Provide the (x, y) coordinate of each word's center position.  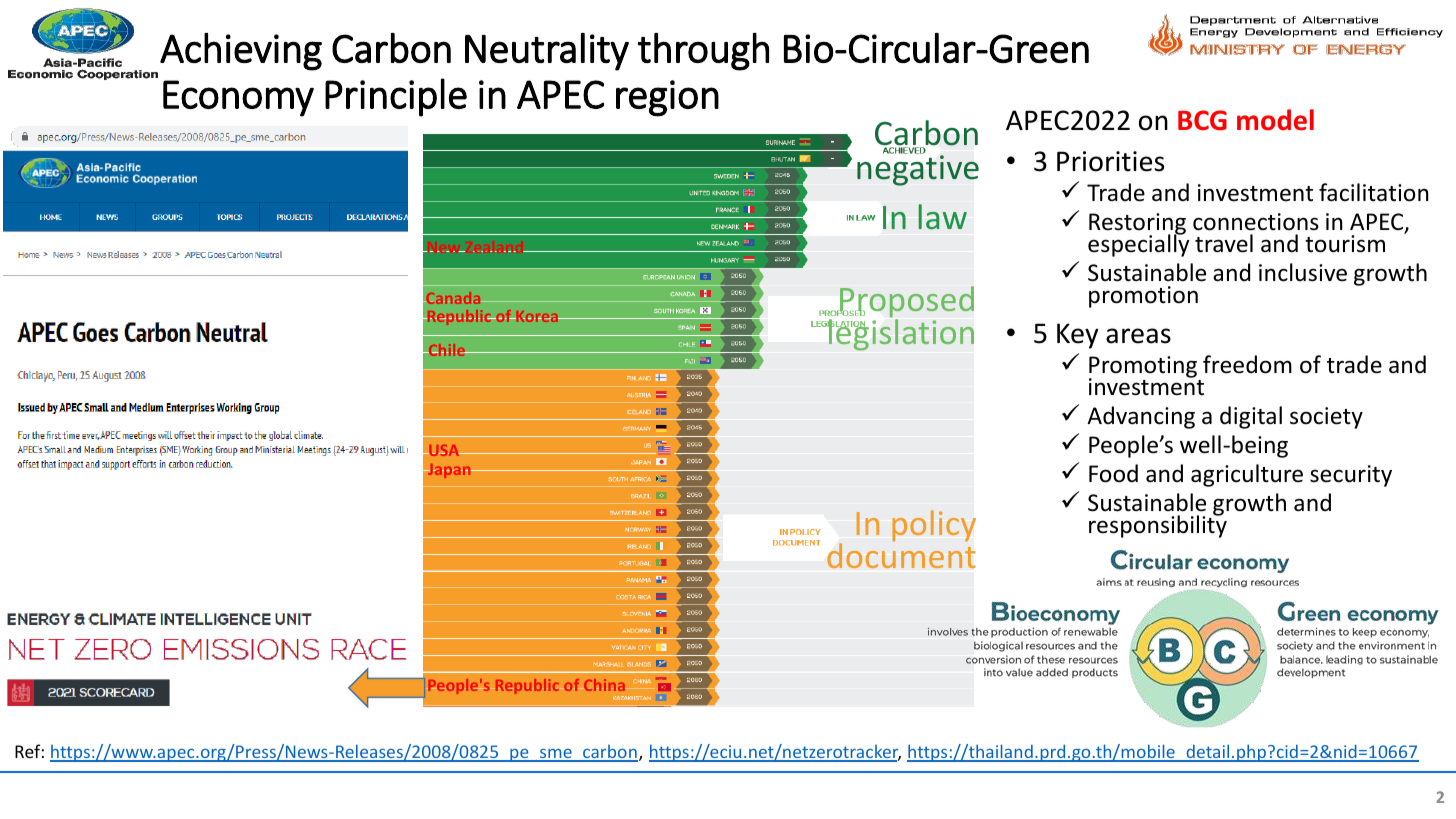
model (1275, 120)
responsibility (1158, 526)
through (703, 52)
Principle (396, 97)
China (605, 685)
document (901, 555)
